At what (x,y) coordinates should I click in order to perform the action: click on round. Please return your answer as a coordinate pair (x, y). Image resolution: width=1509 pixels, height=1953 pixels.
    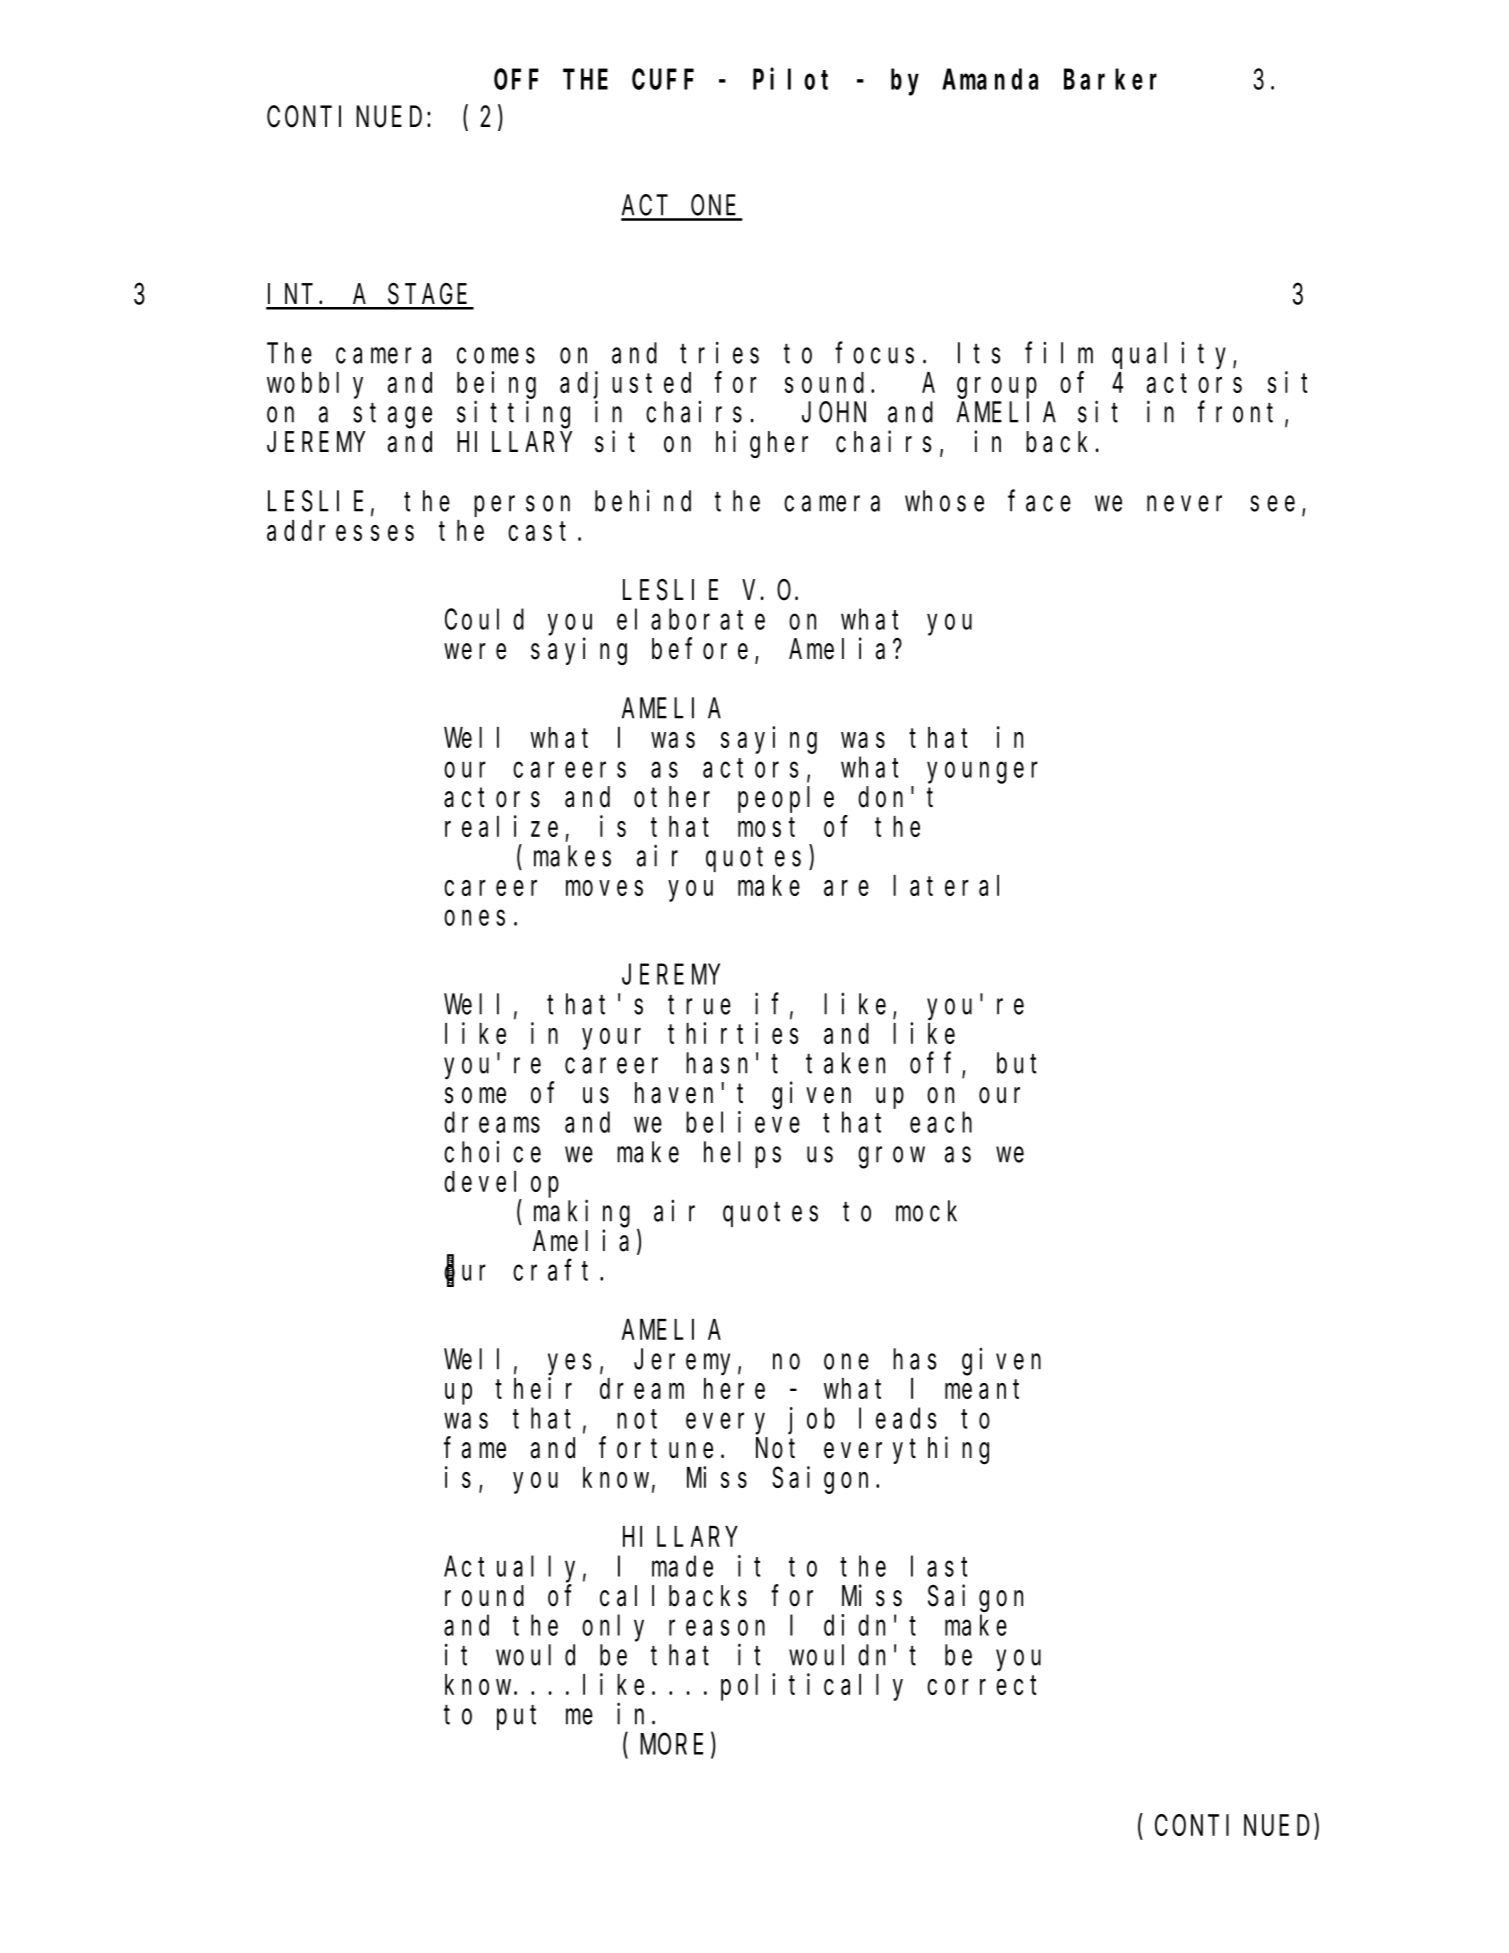
    Looking at the image, I should click on (484, 1596).
